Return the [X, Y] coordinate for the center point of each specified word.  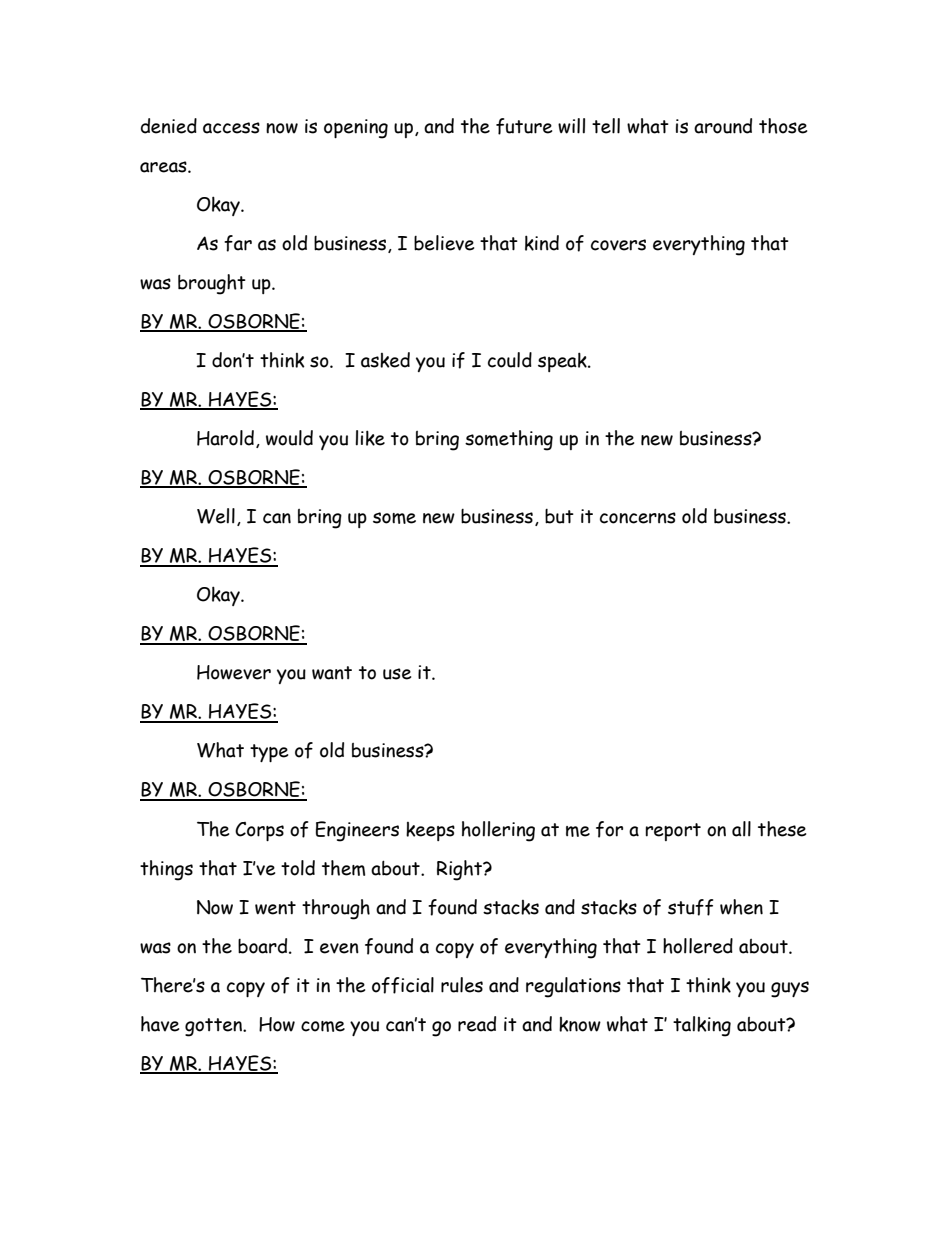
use [397, 674]
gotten [214, 1027]
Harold [225, 438]
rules [462, 985]
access [231, 128]
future [524, 126]
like [370, 438]
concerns [638, 518]
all [741, 829]
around [723, 126]
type [269, 753]
